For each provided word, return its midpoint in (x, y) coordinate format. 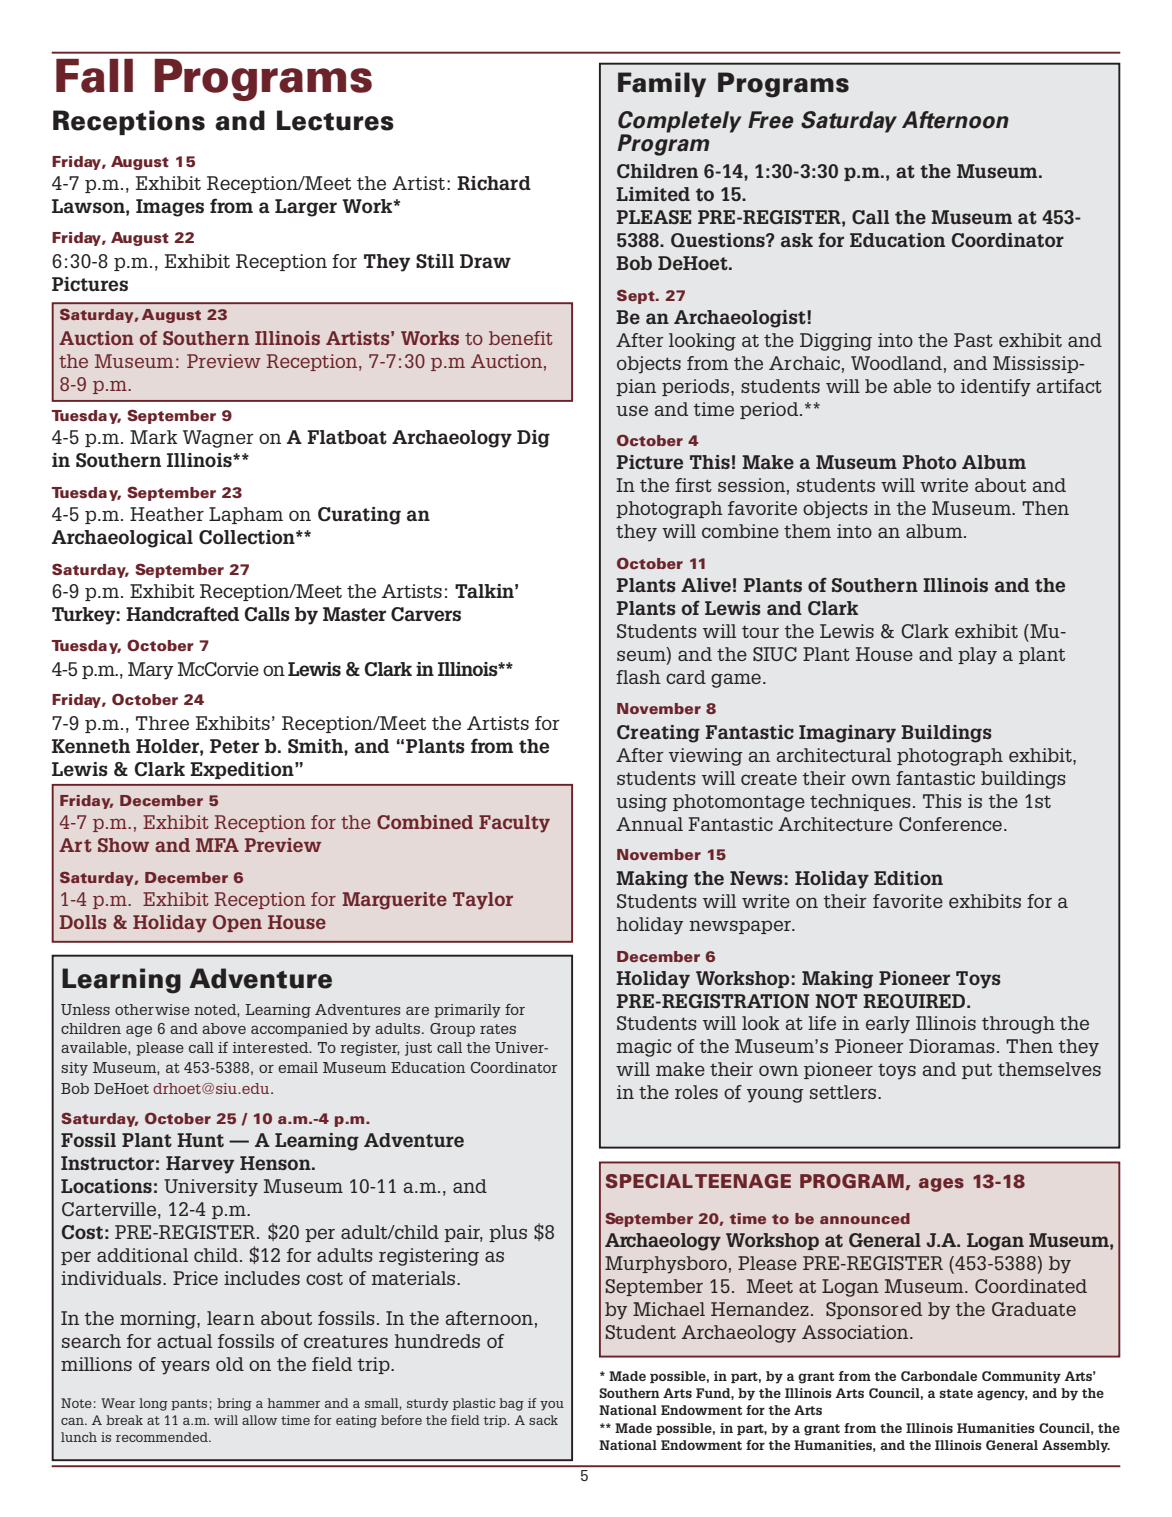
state (956, 1393)
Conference (950, 824)
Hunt (200, 1140)
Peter (234, 746)
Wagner (218, 439)
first (693, 485)
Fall (94, 76)
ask (797, 240)
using (641, 803)
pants (189, 1404)
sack (543, 1420)
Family (662, 84)
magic (644, 1048)
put (977, 1071)
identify (996, 388)
